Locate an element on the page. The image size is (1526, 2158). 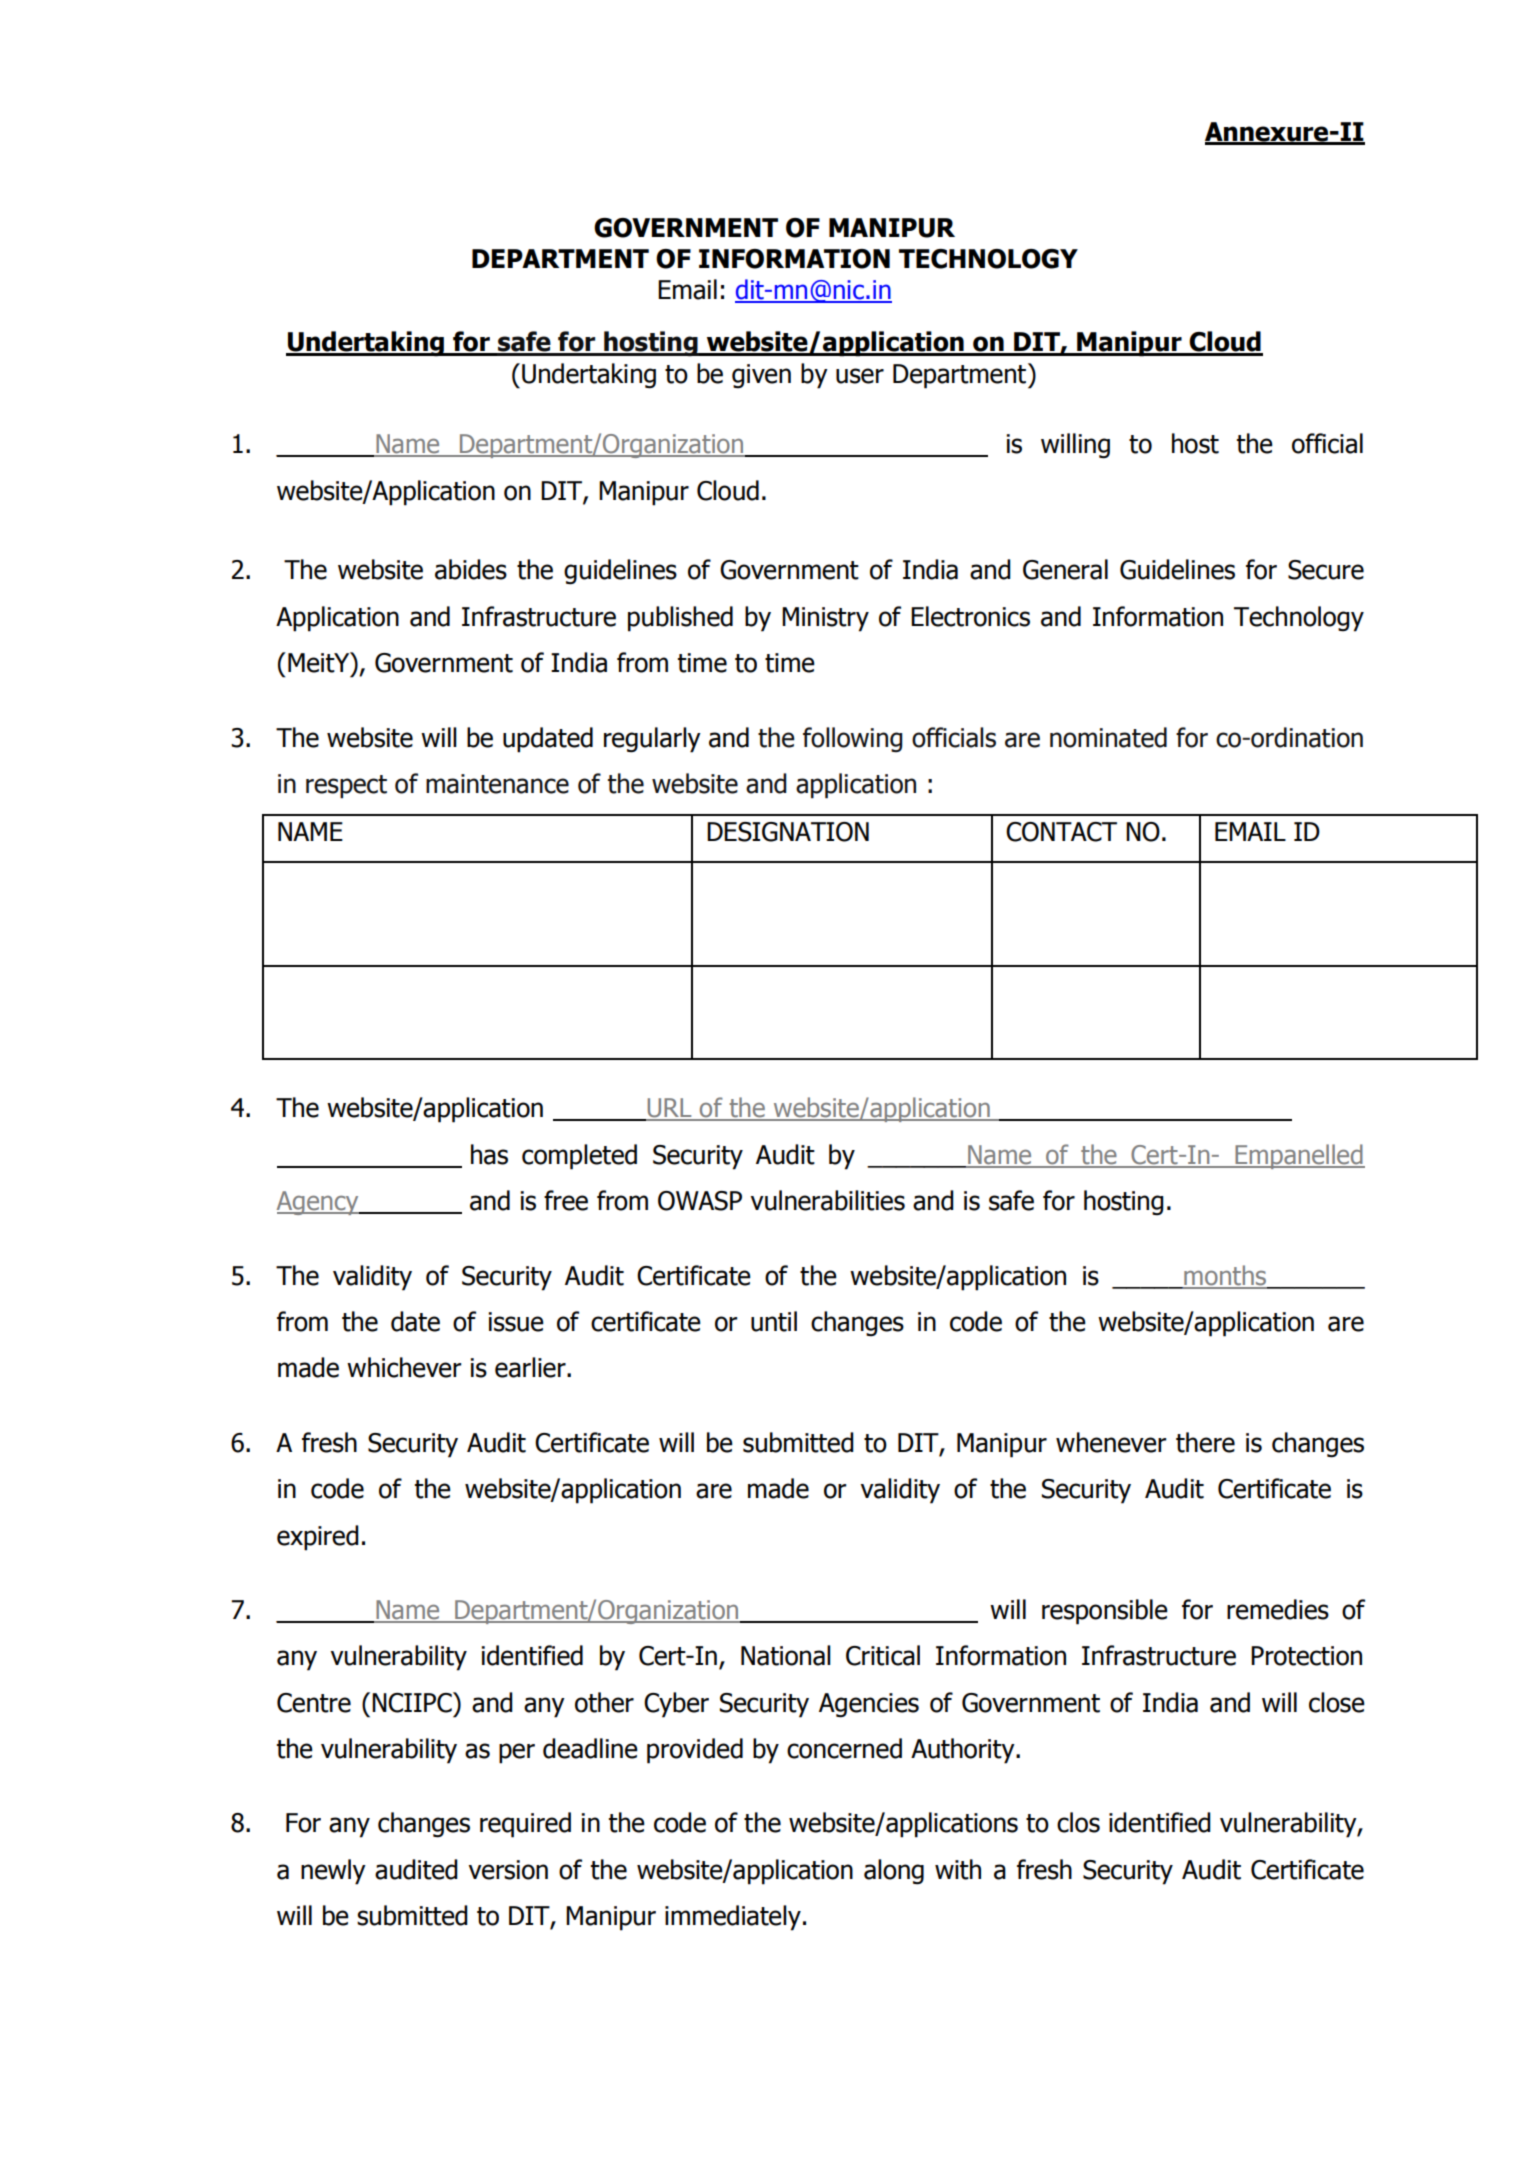
user is located at coordinates (860, 376).
